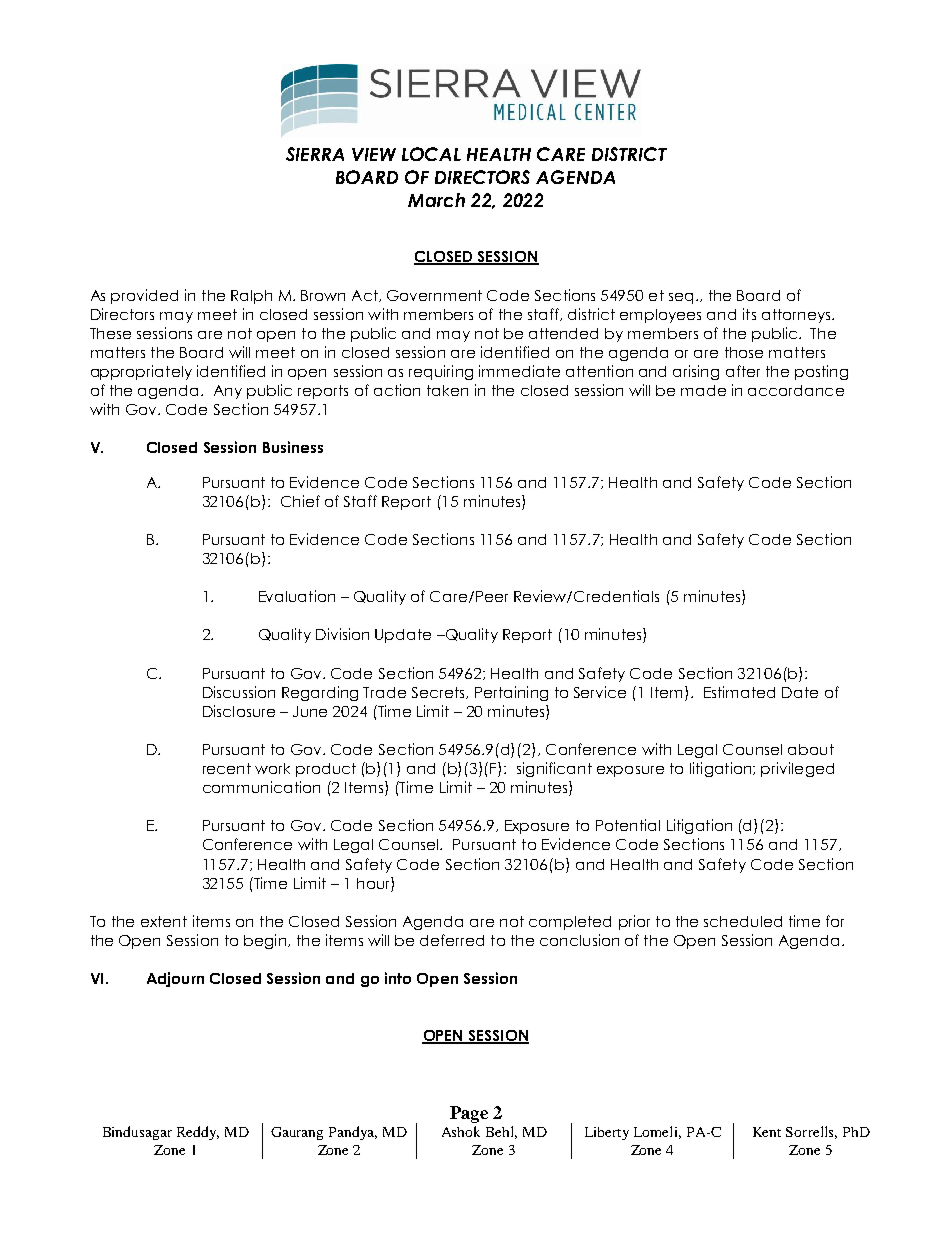 This page has height=1233, width=952. Describe the element at coordinates (681, 298) in the page. I see `seq` at that location.
